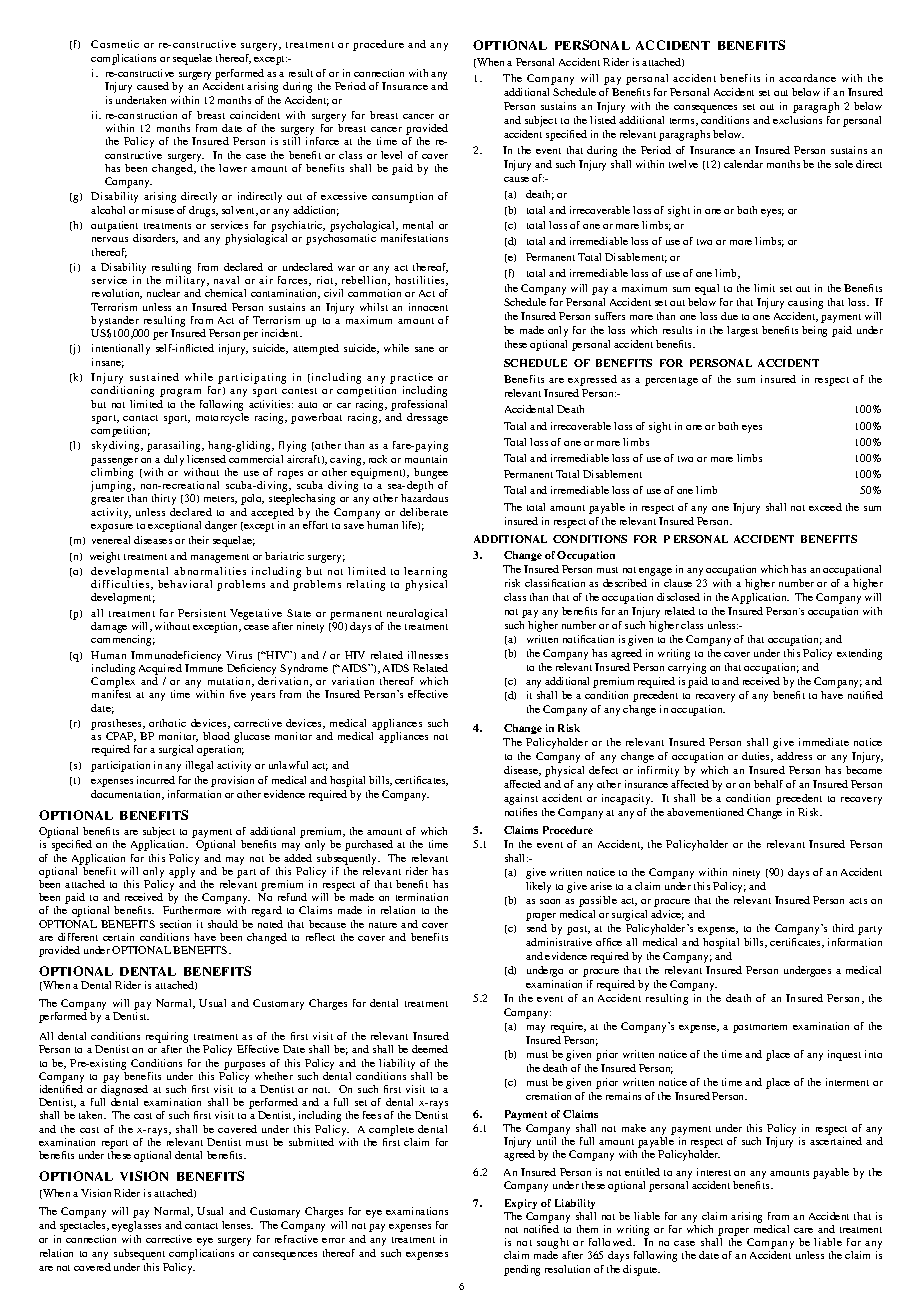 This document has width=923, height=1316. I want to click on accordance, so click(807, 78).
